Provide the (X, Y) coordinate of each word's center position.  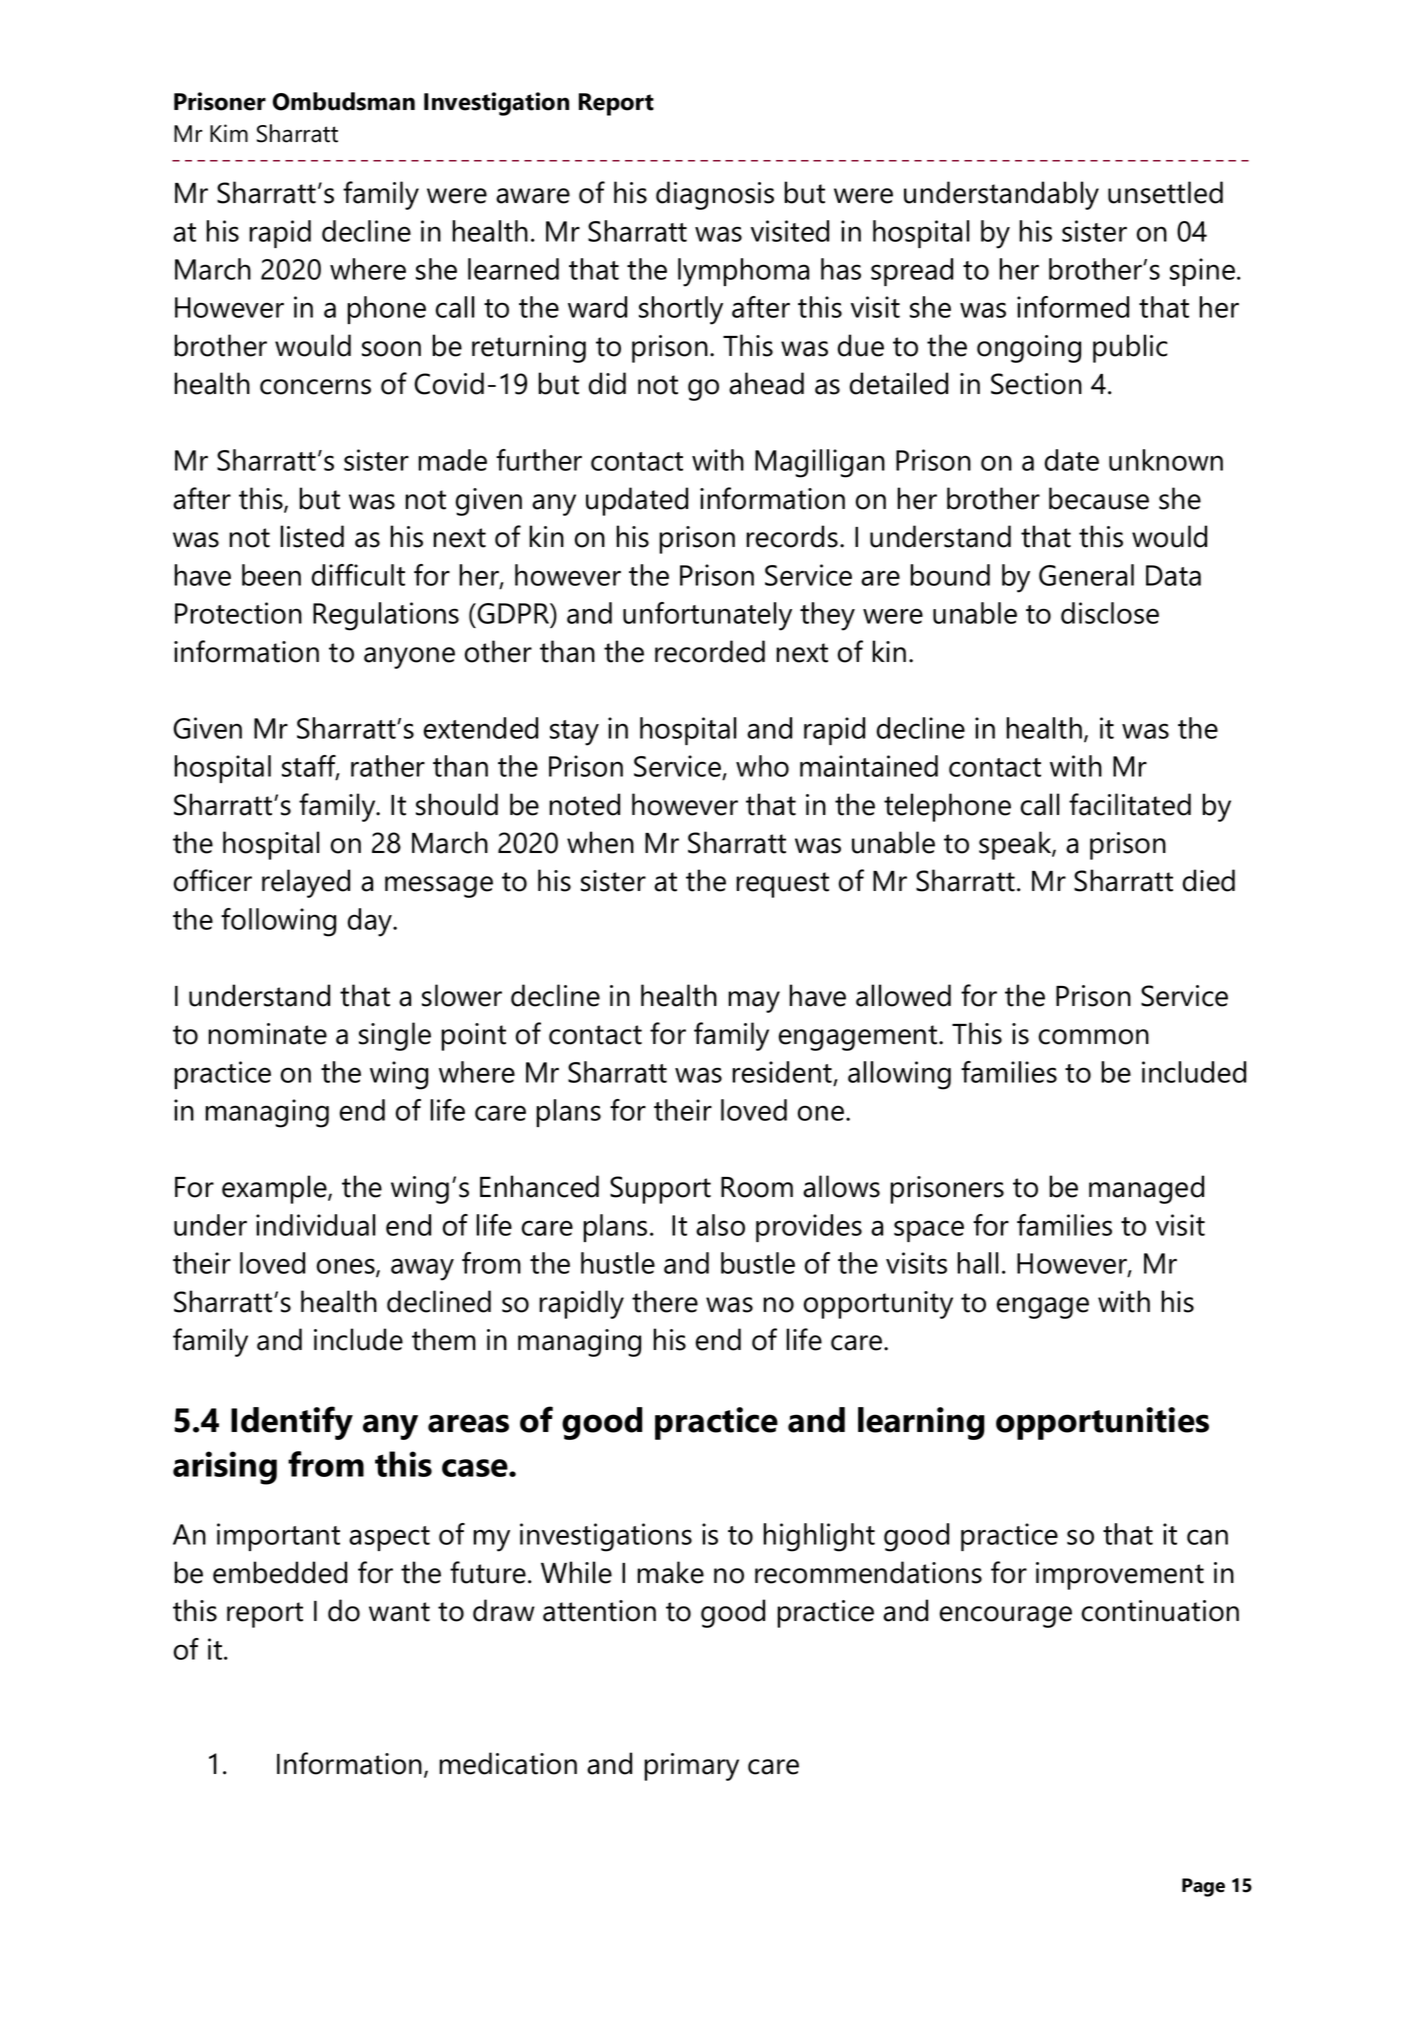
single (395, 1036)
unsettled (1165, 192)
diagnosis (715, 195)
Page (1203, 1887)
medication (508, 1763)
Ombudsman (344, 101)
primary (691, 1767)
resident (782, 1072)
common (1094, 1037)
